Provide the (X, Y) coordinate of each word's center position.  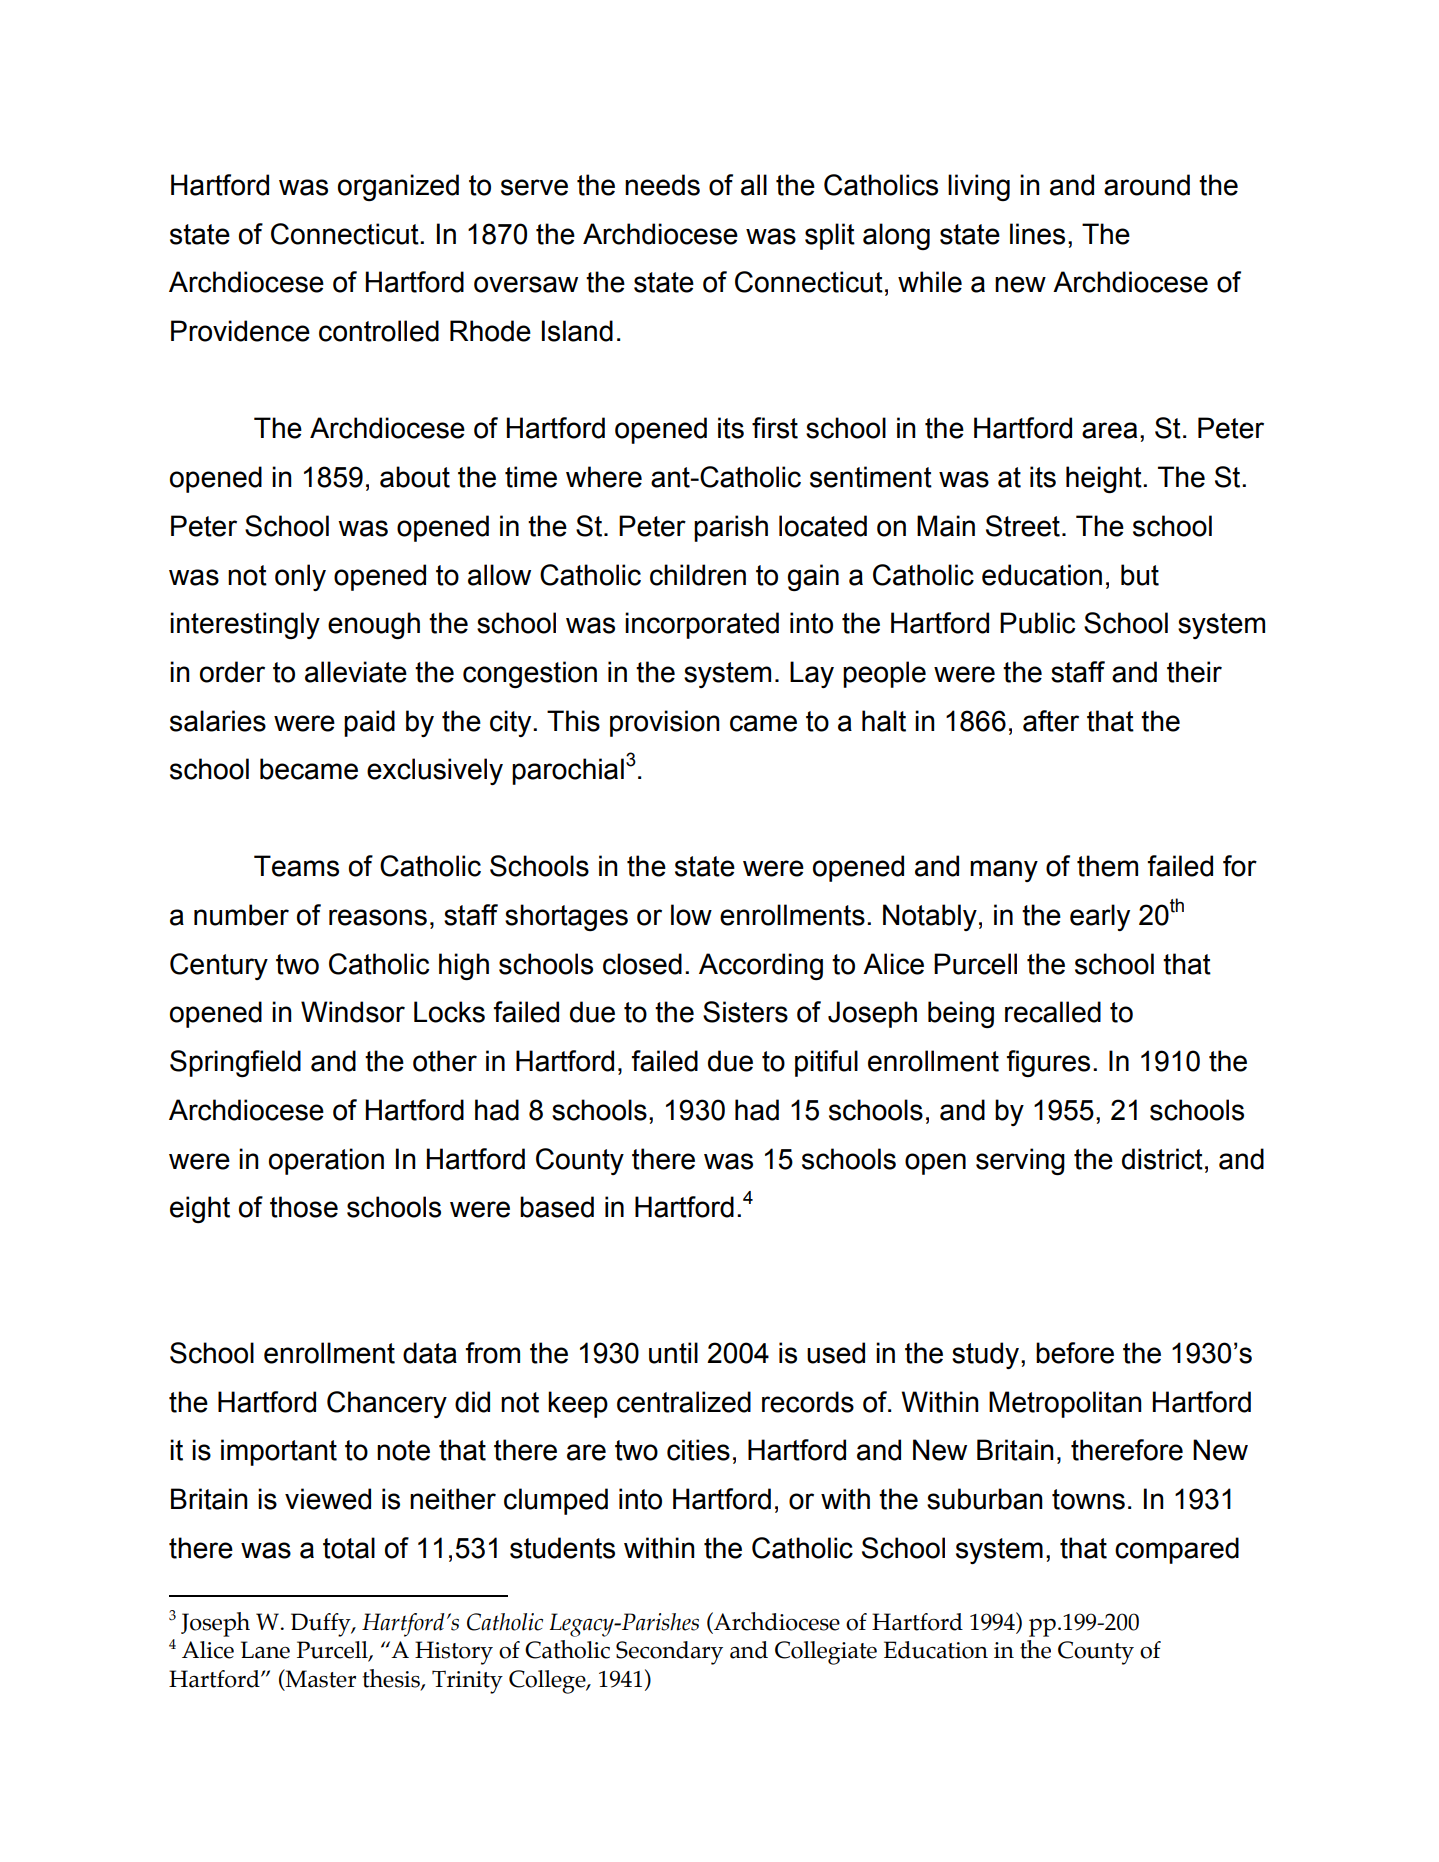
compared (1177, 1550)
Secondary (669, 1653)
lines (1037, 234)
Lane (265, 1650)
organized (398, 187)
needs (662, 185)
